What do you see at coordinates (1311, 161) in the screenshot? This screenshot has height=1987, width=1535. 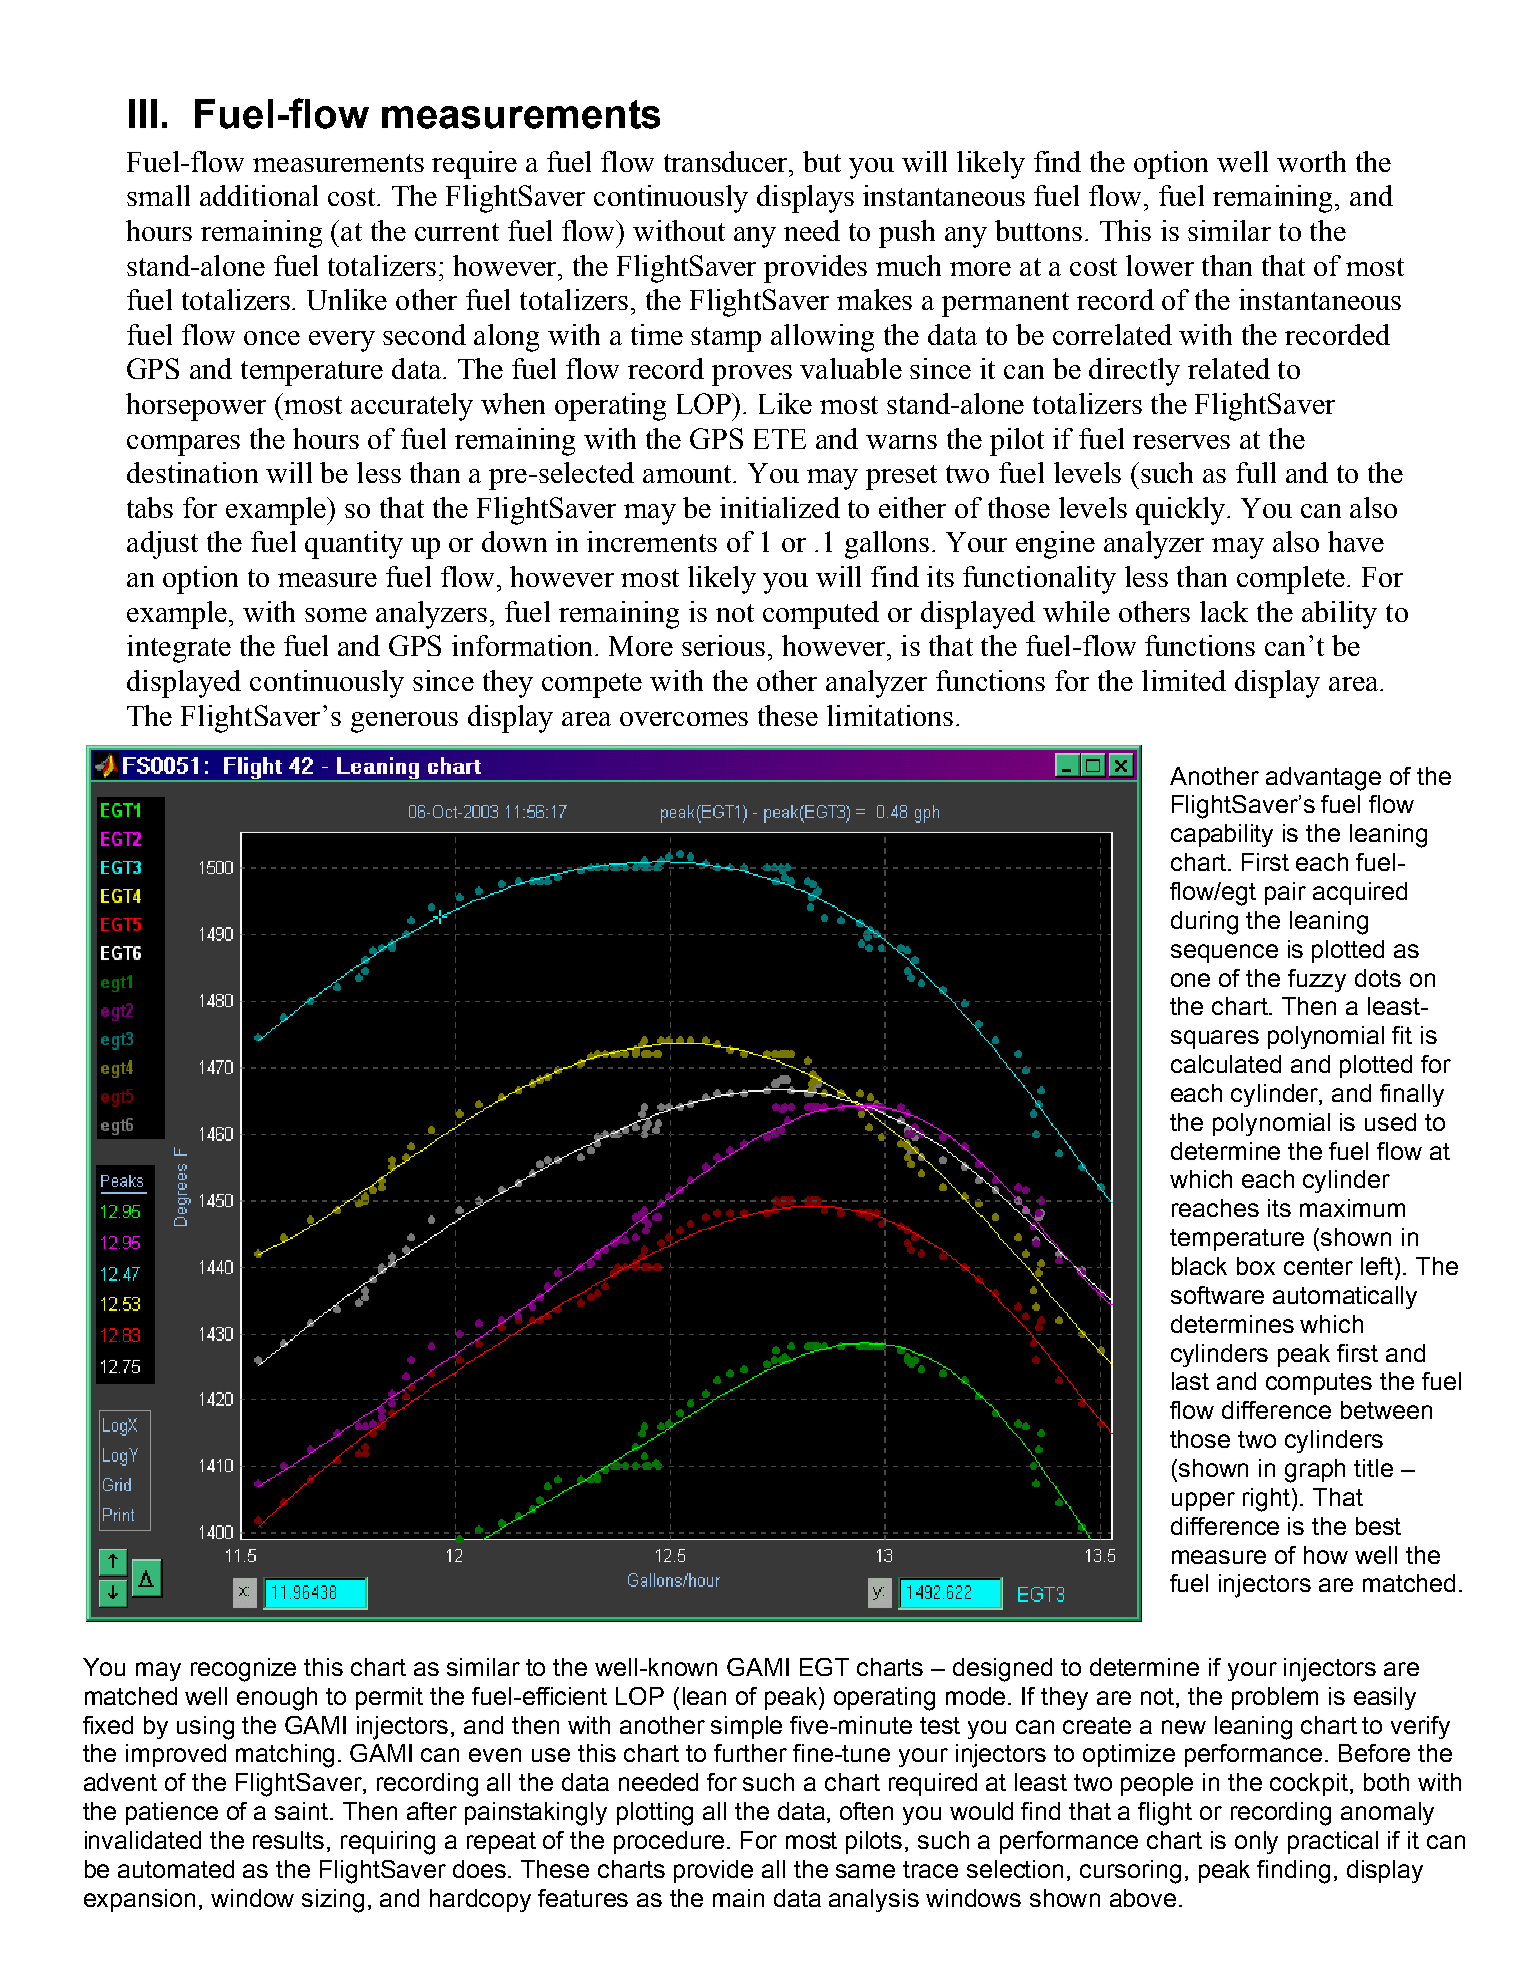 I see `worth` at bounding box center [1311, 161].
